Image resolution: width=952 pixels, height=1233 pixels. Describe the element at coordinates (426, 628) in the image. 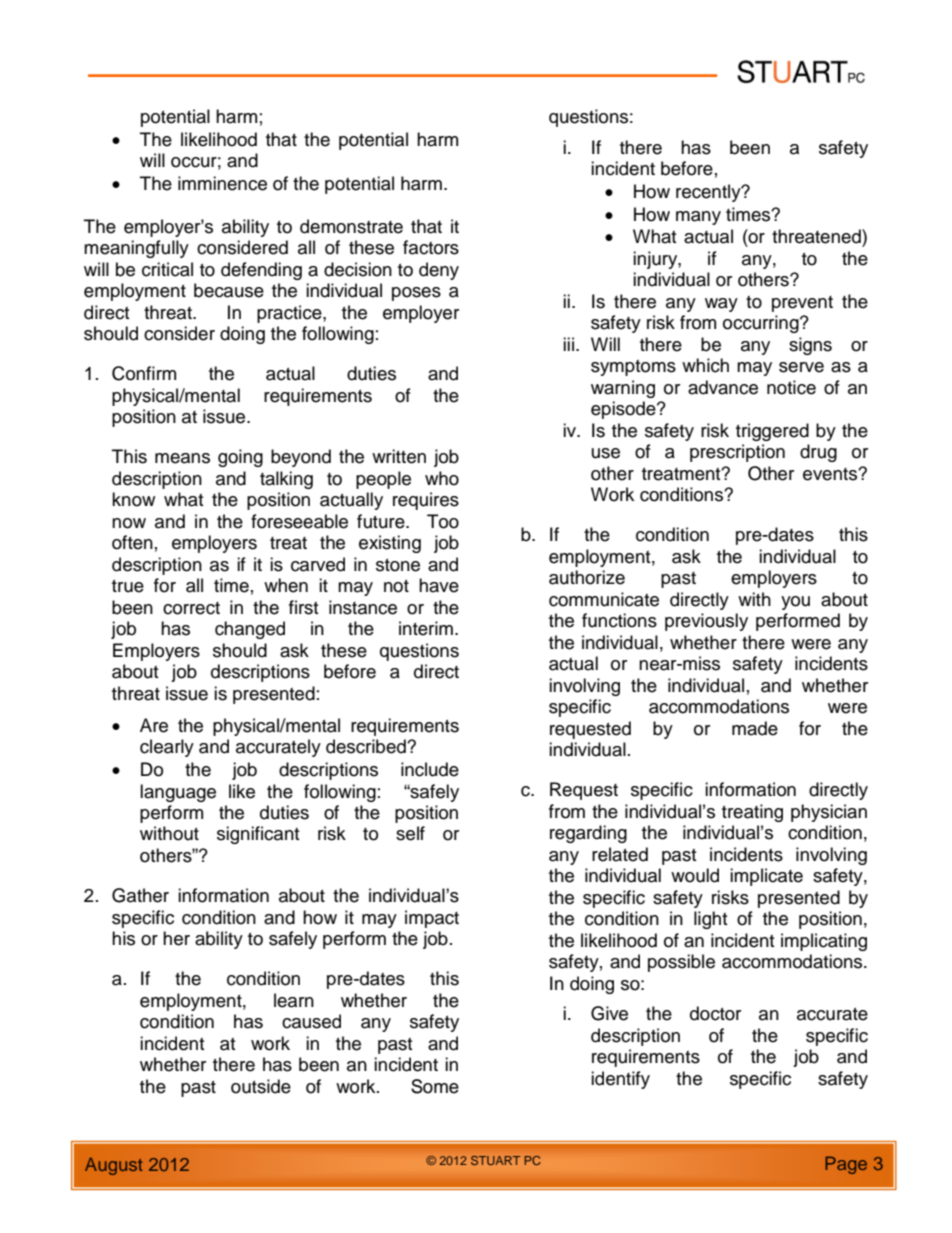

I see `interim` at that location.
